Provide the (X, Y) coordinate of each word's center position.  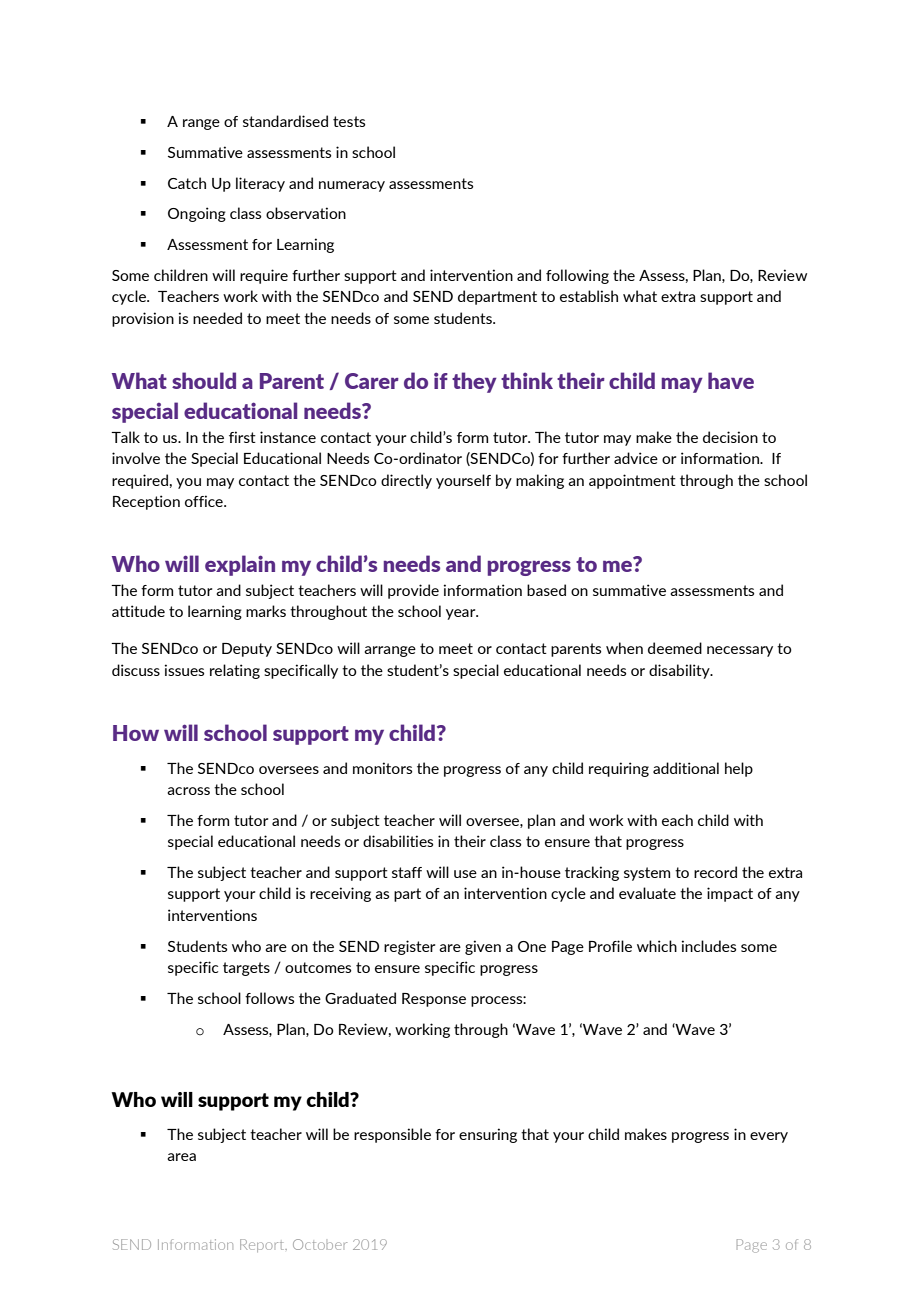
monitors (382, 768)
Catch (187, 183)
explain (240, 565)
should (204, 380)
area (181, 1157)
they (474, 382)
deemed (675, 648)
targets (246, 969)
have (731, 380)
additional (686, 768)
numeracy (352, 186)
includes (709, 946)
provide (413, 591)
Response (434, 1000)
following (577, 276)
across (188, 791)
